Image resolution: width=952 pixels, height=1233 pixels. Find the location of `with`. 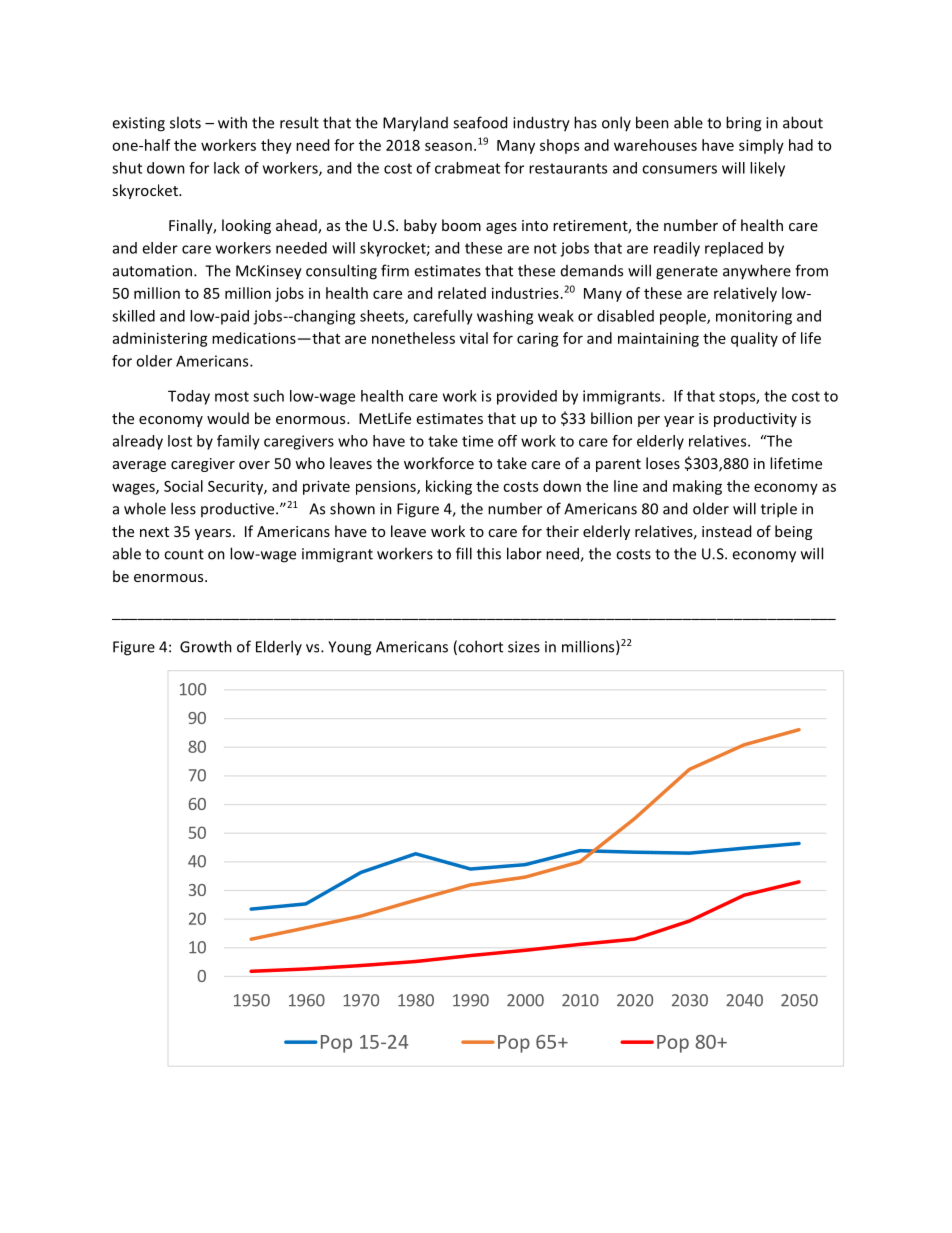

with is located at coordinates (232, 122).
